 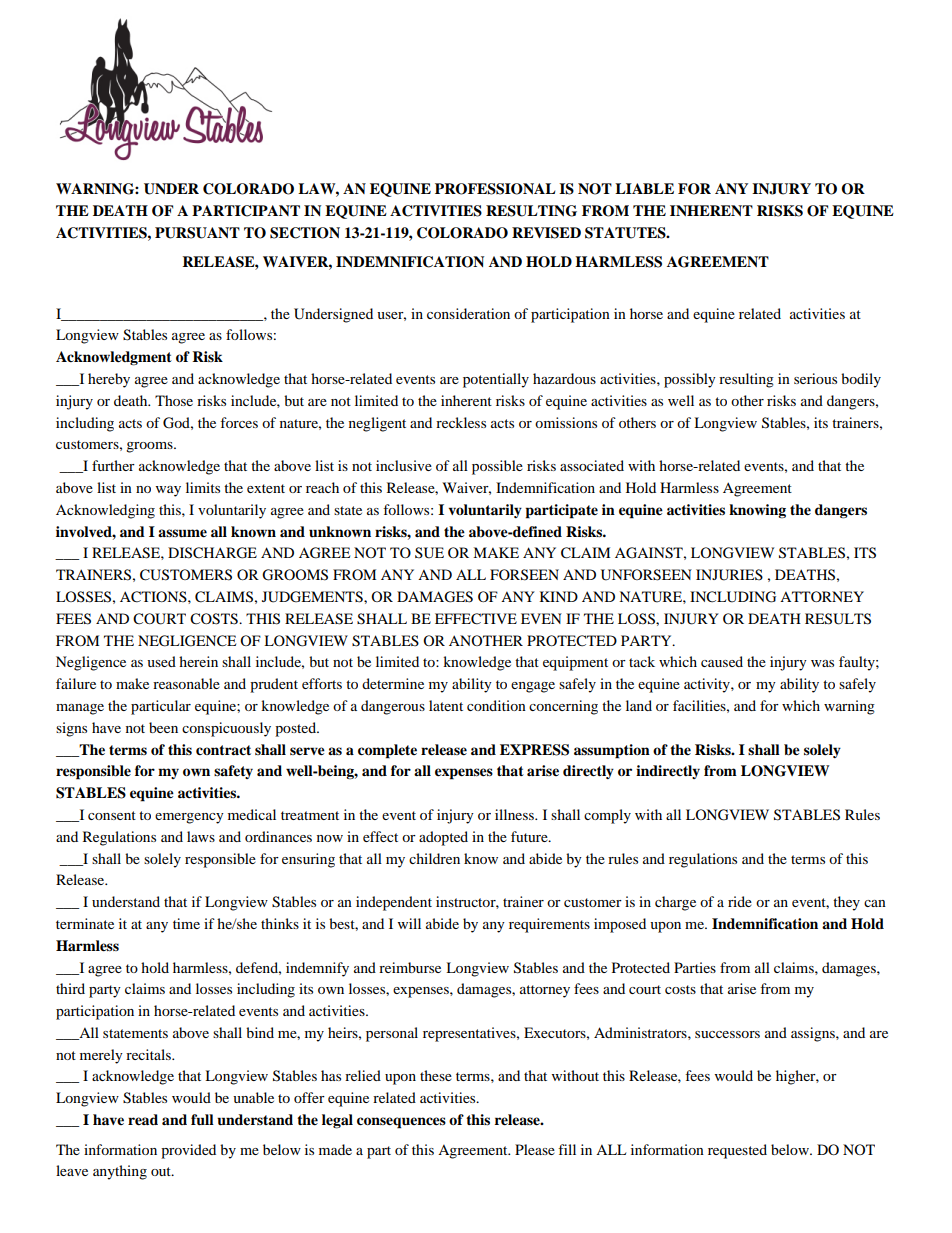 I want to click on Please, so click(x=535, y=1149).
